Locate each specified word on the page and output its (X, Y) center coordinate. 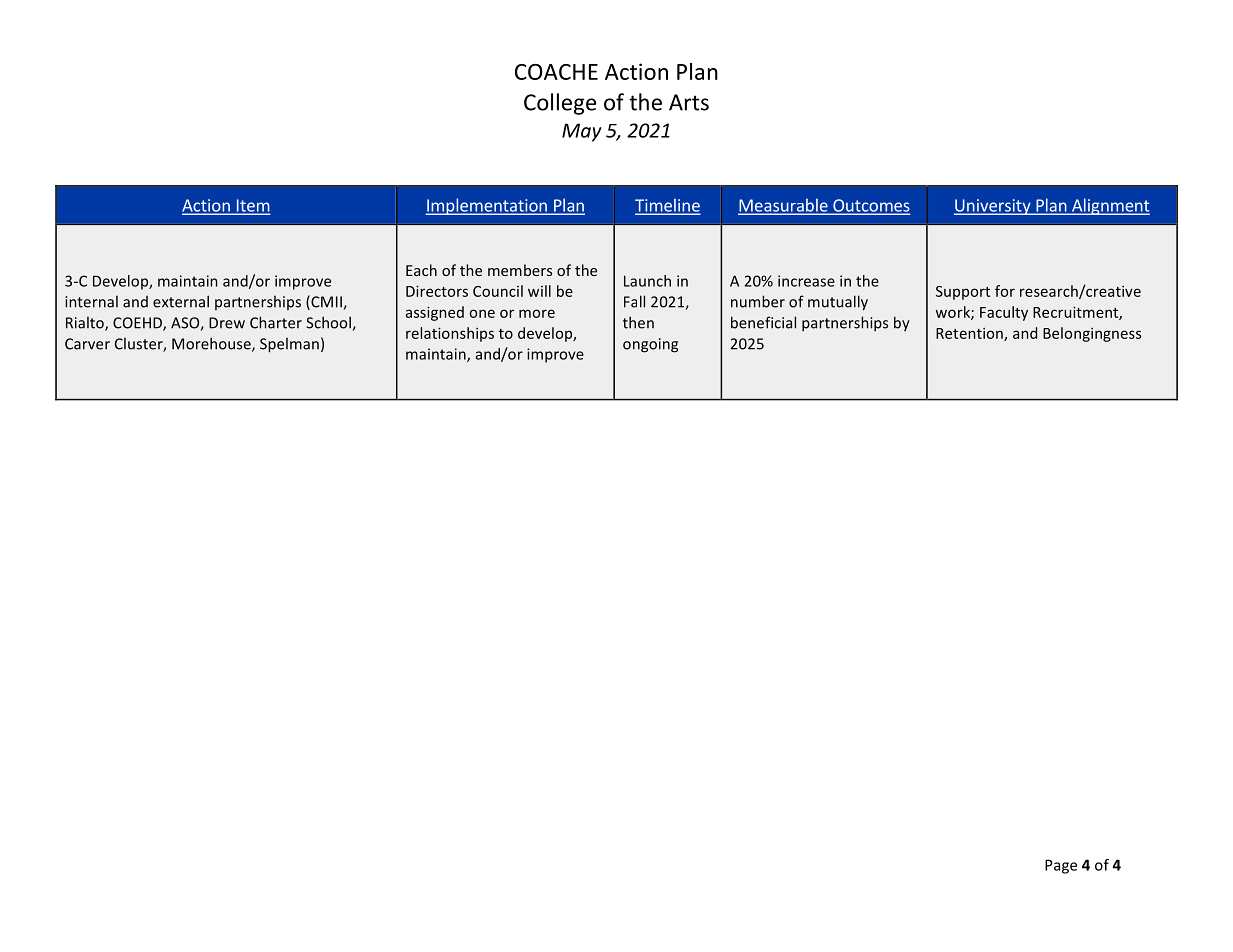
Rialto (86, 324)
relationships (450, 334)
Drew (227, 323)
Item (252, 206)
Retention (970, 334)
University (993, 207)
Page (1061, 866)
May (582, 132)
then (638, 322)
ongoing (650, 345)
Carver (87, 344)
